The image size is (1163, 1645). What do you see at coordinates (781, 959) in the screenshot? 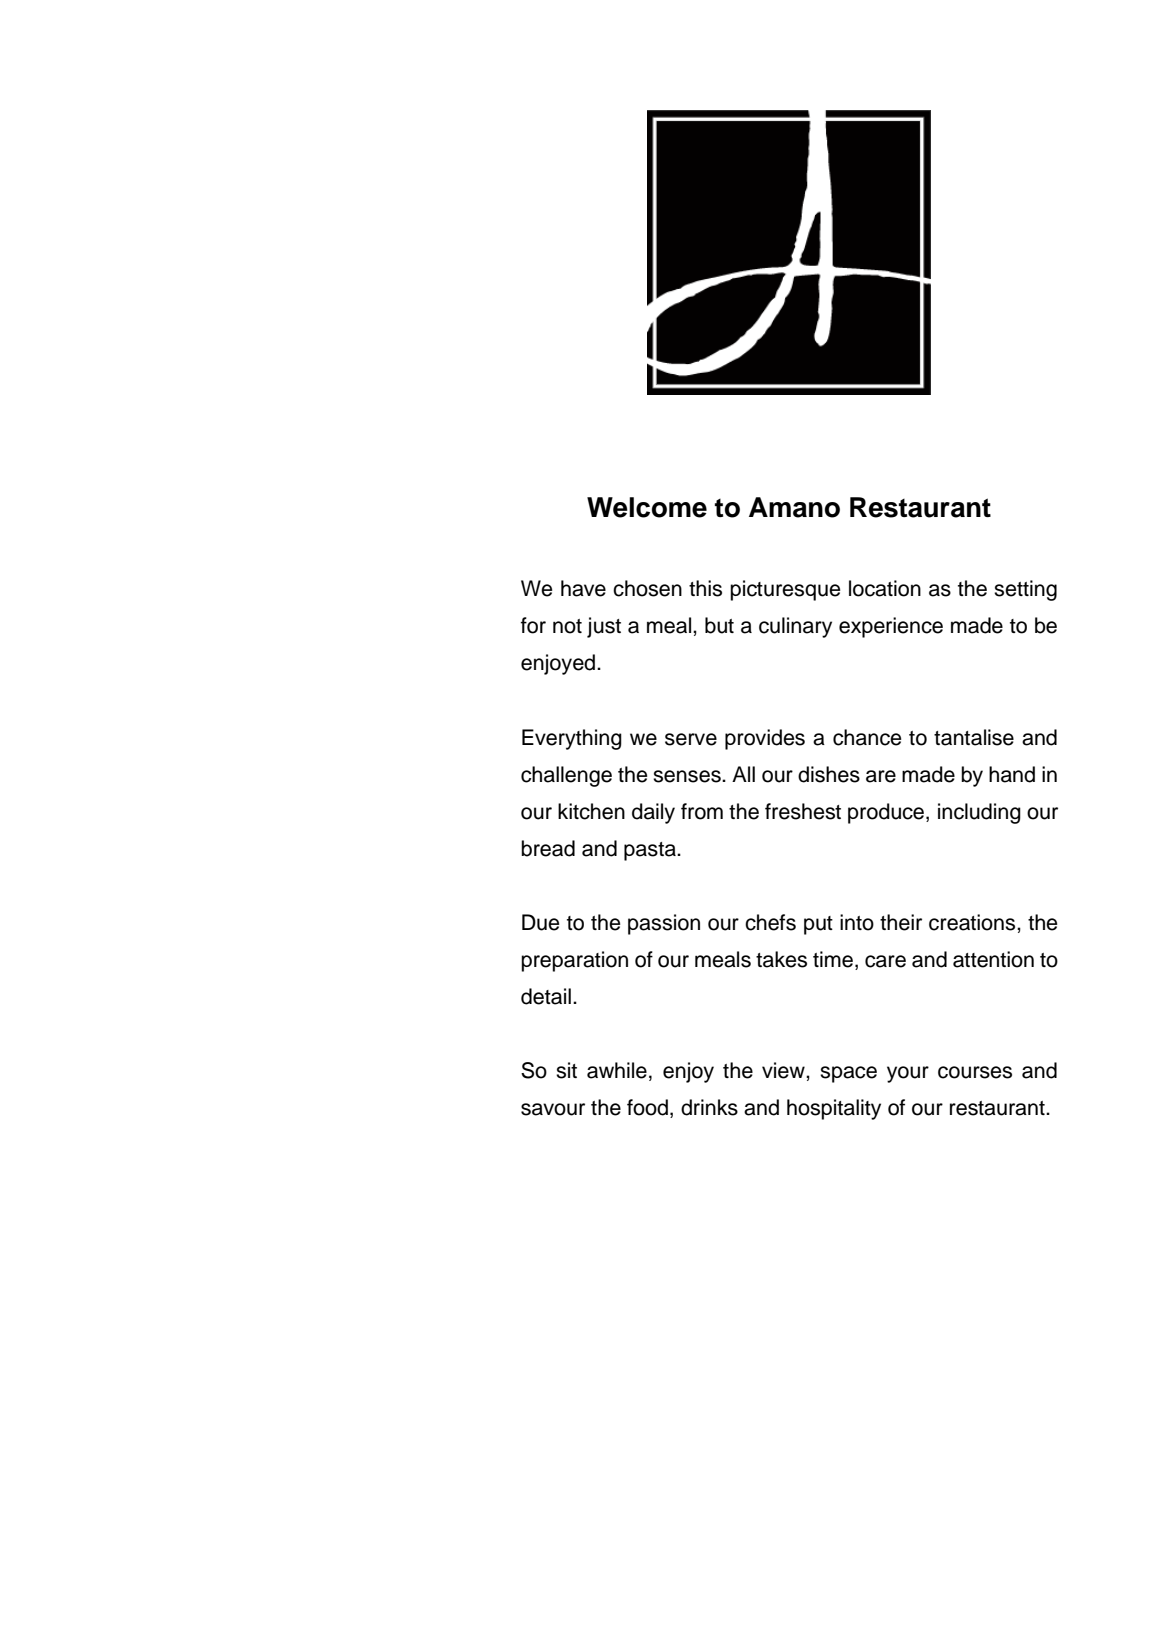
I see `takes` at bounding box center [781, 959].
